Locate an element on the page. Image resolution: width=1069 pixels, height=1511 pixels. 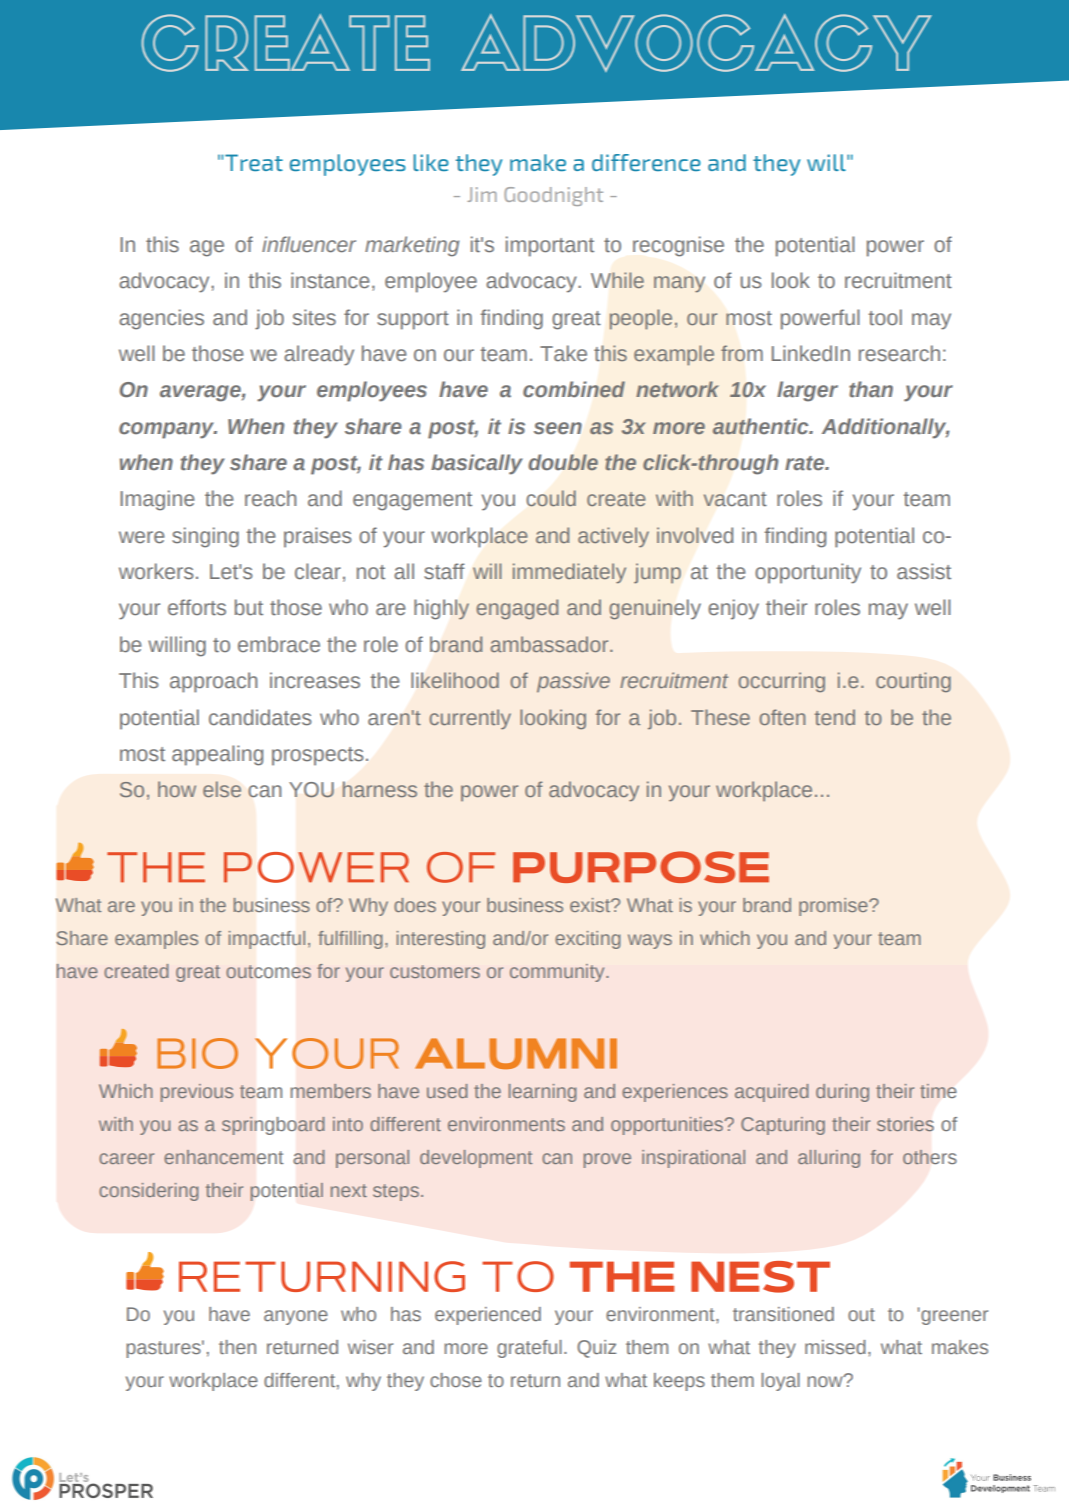
immediately is located at coordinates (569, 573).
